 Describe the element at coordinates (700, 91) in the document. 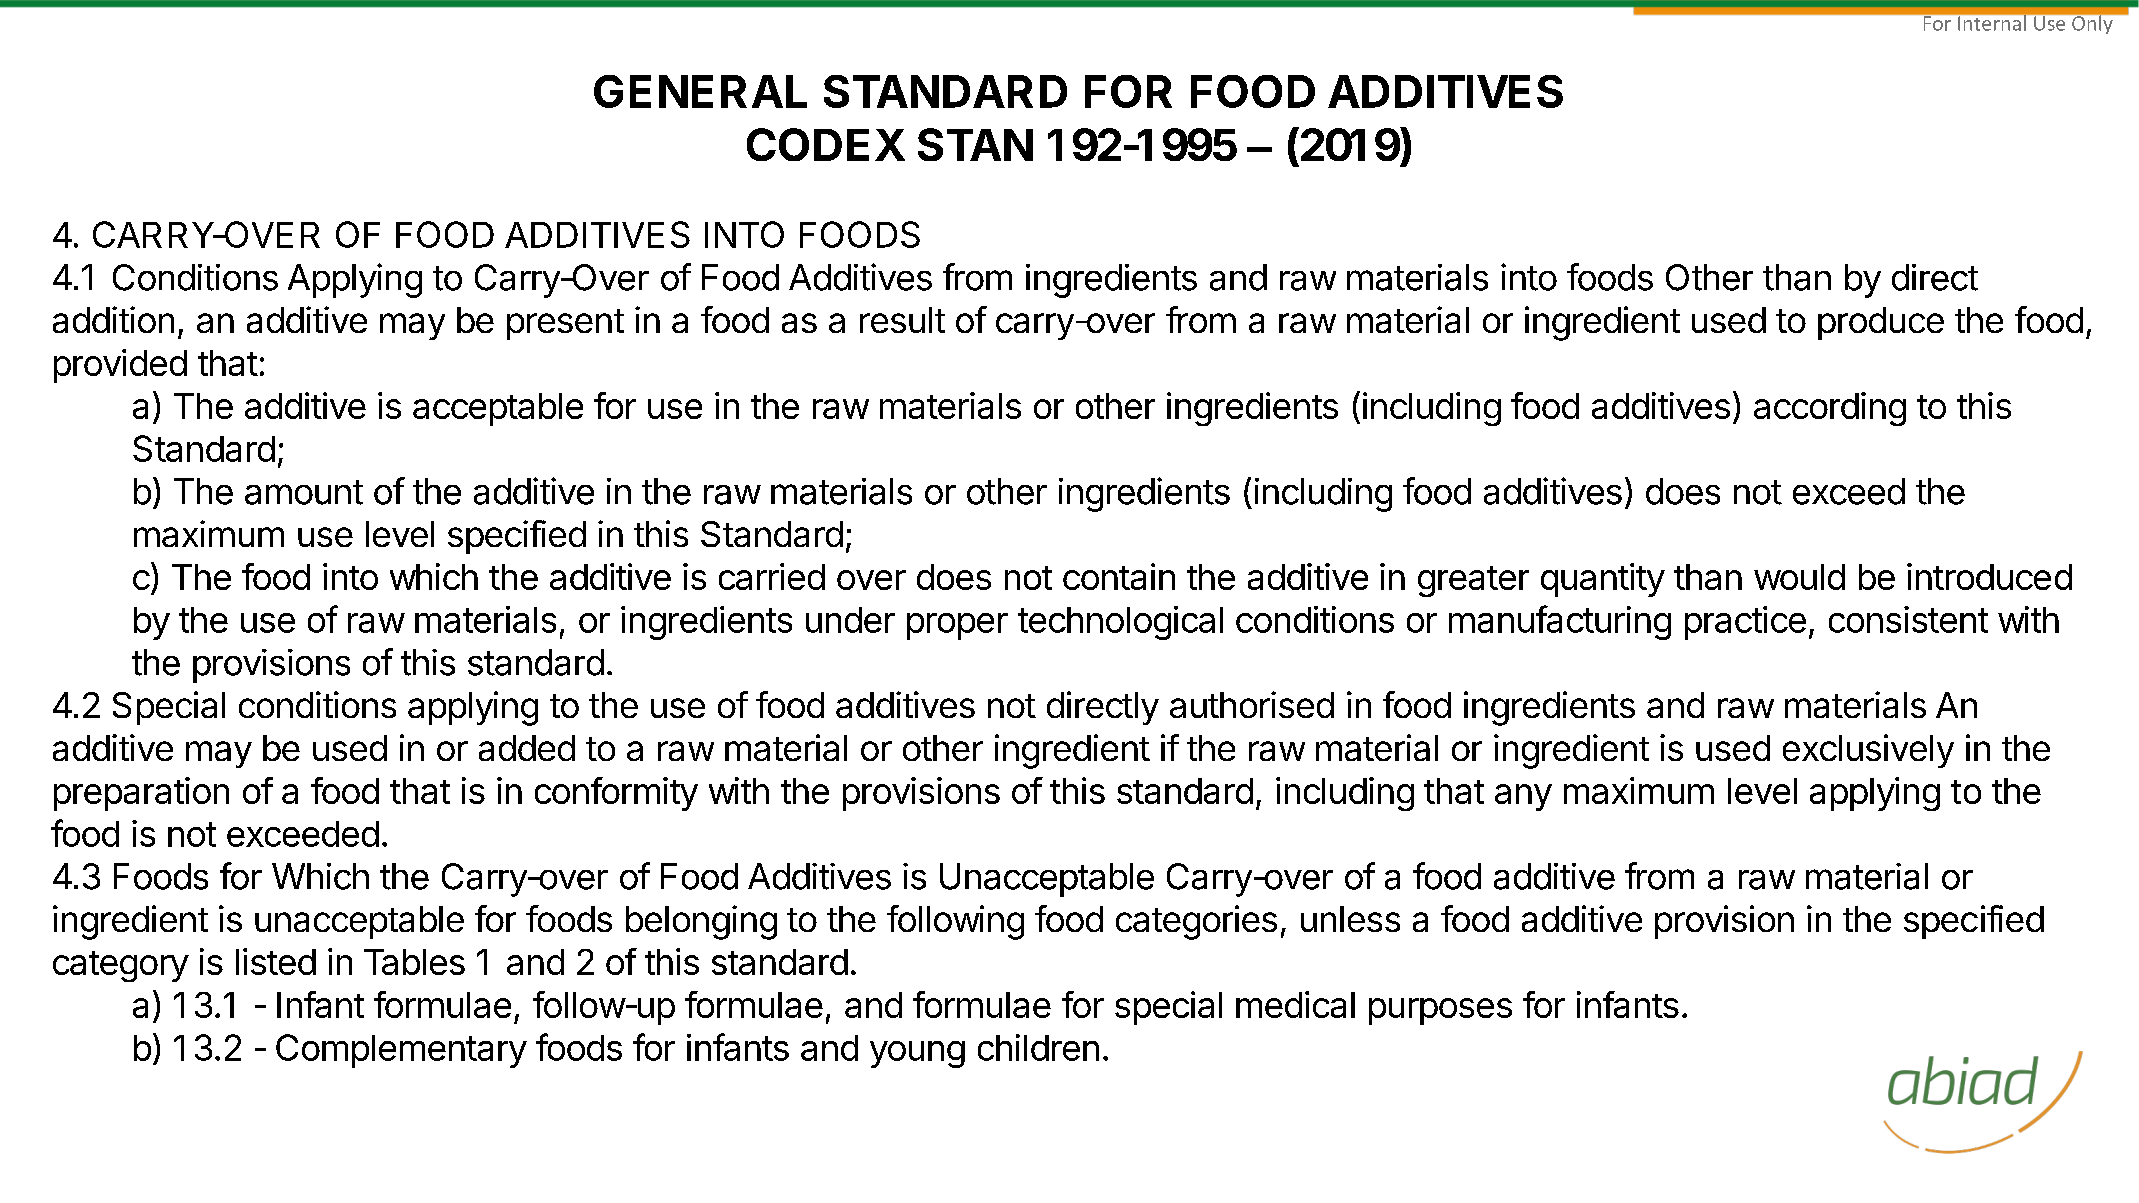

I see `GENERAL` at that location.
